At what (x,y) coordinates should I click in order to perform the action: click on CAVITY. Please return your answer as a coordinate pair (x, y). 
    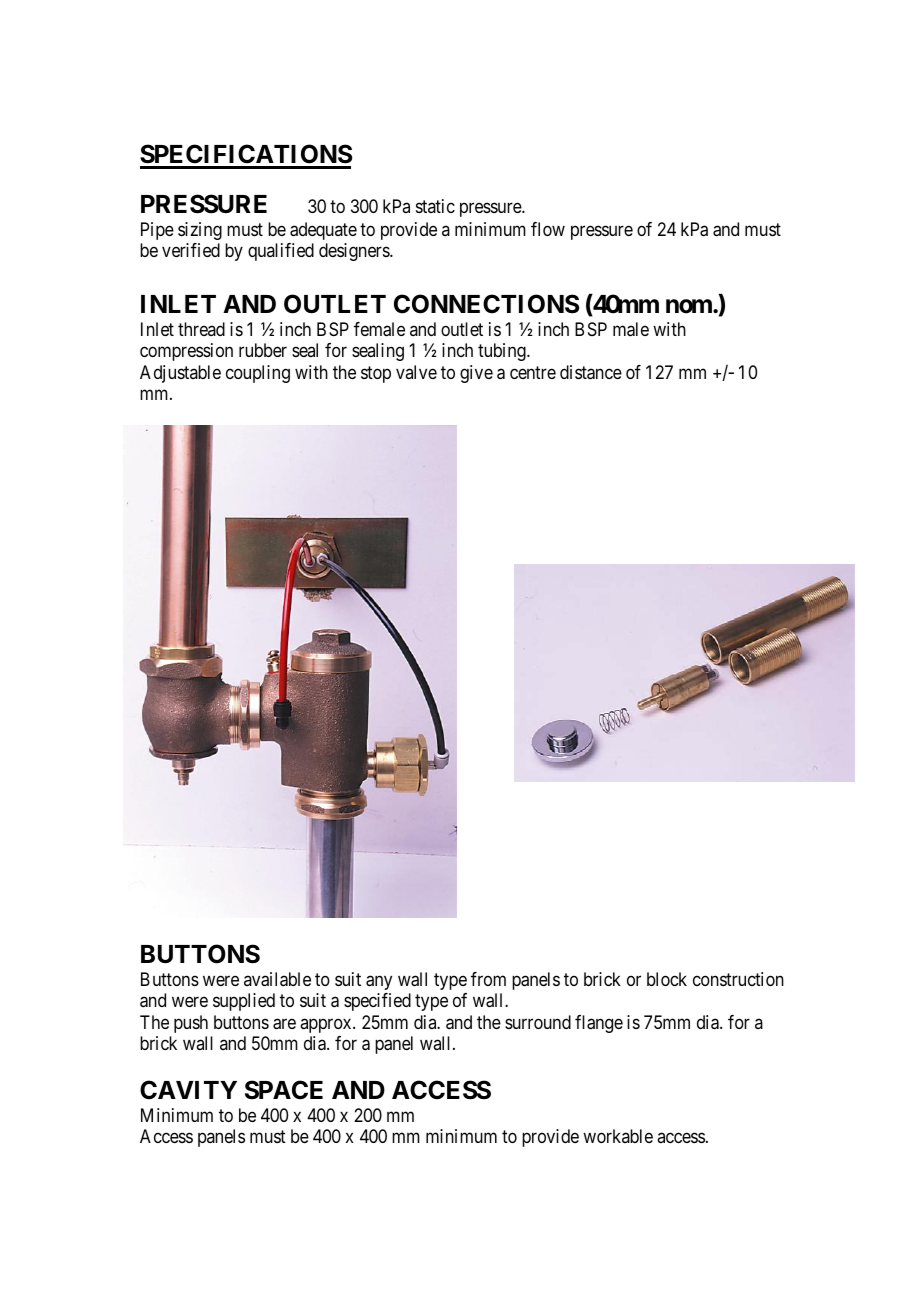
    Looking at the image, I should click on (188, 1090).
